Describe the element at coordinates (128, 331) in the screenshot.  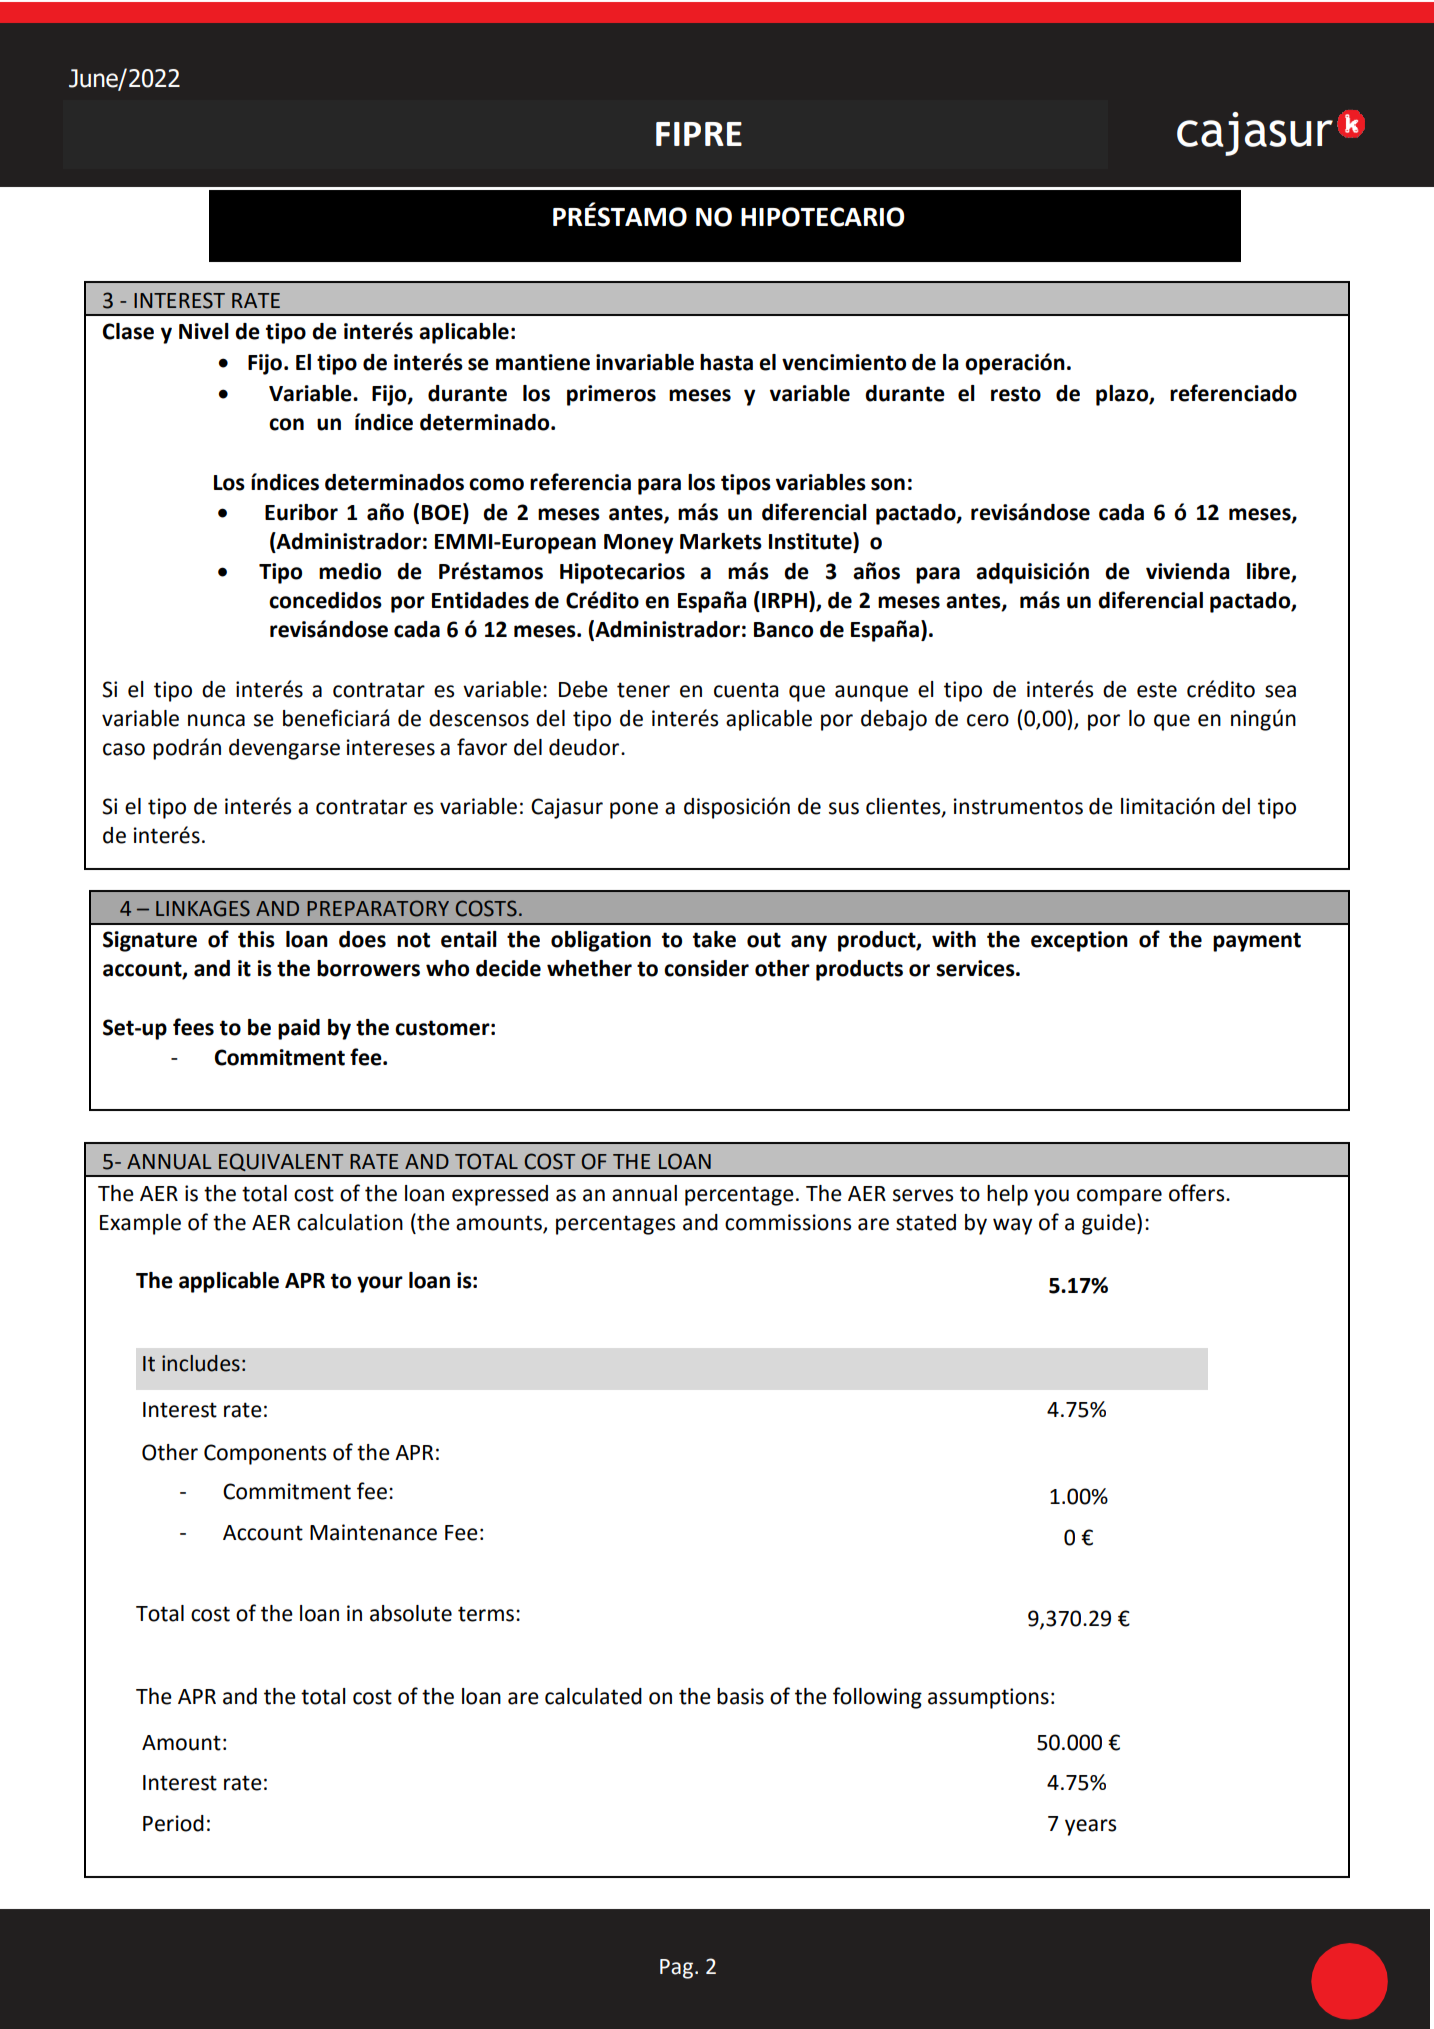
I see `Clase` at that location.
